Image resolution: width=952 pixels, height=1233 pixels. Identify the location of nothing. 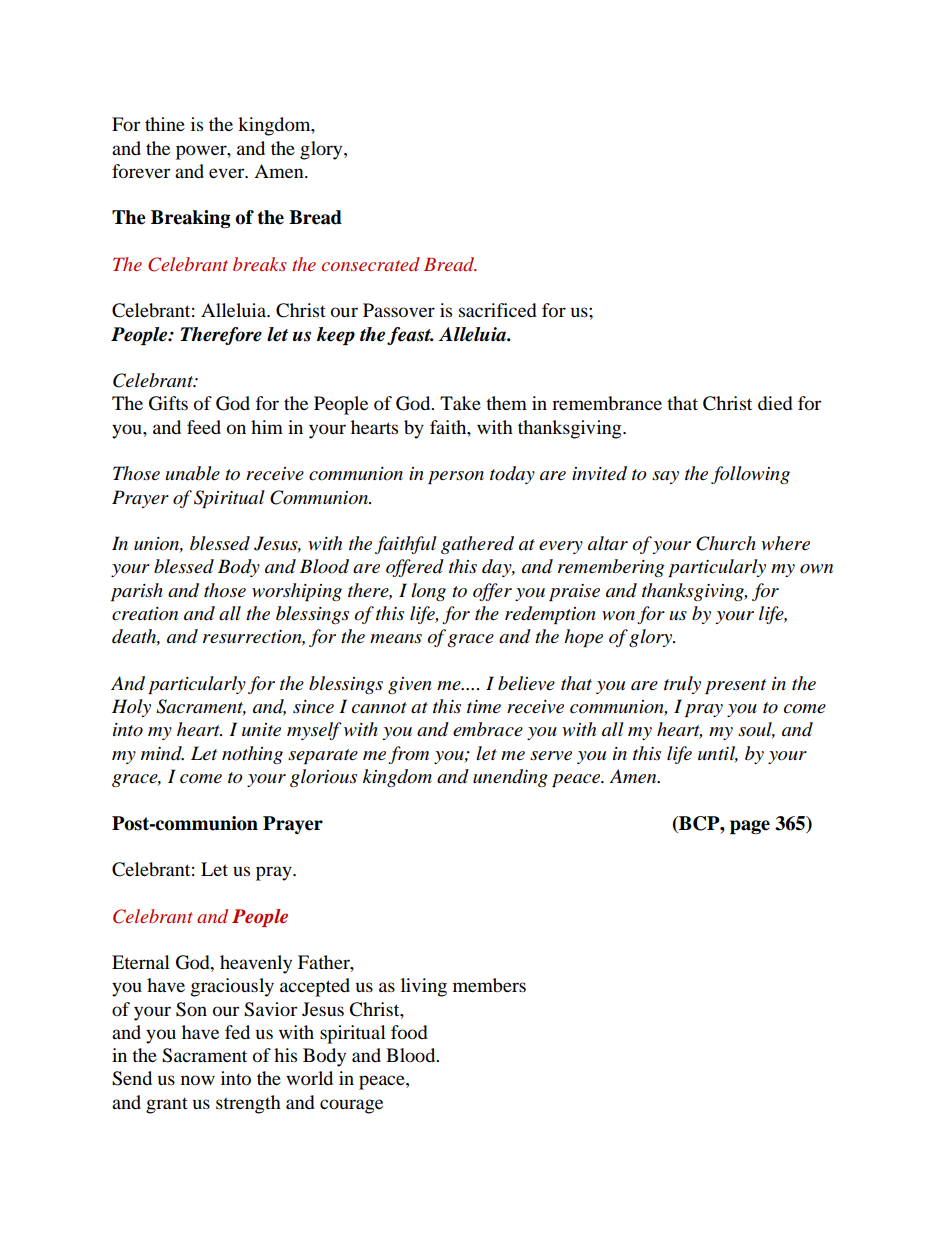
(252, 755).
